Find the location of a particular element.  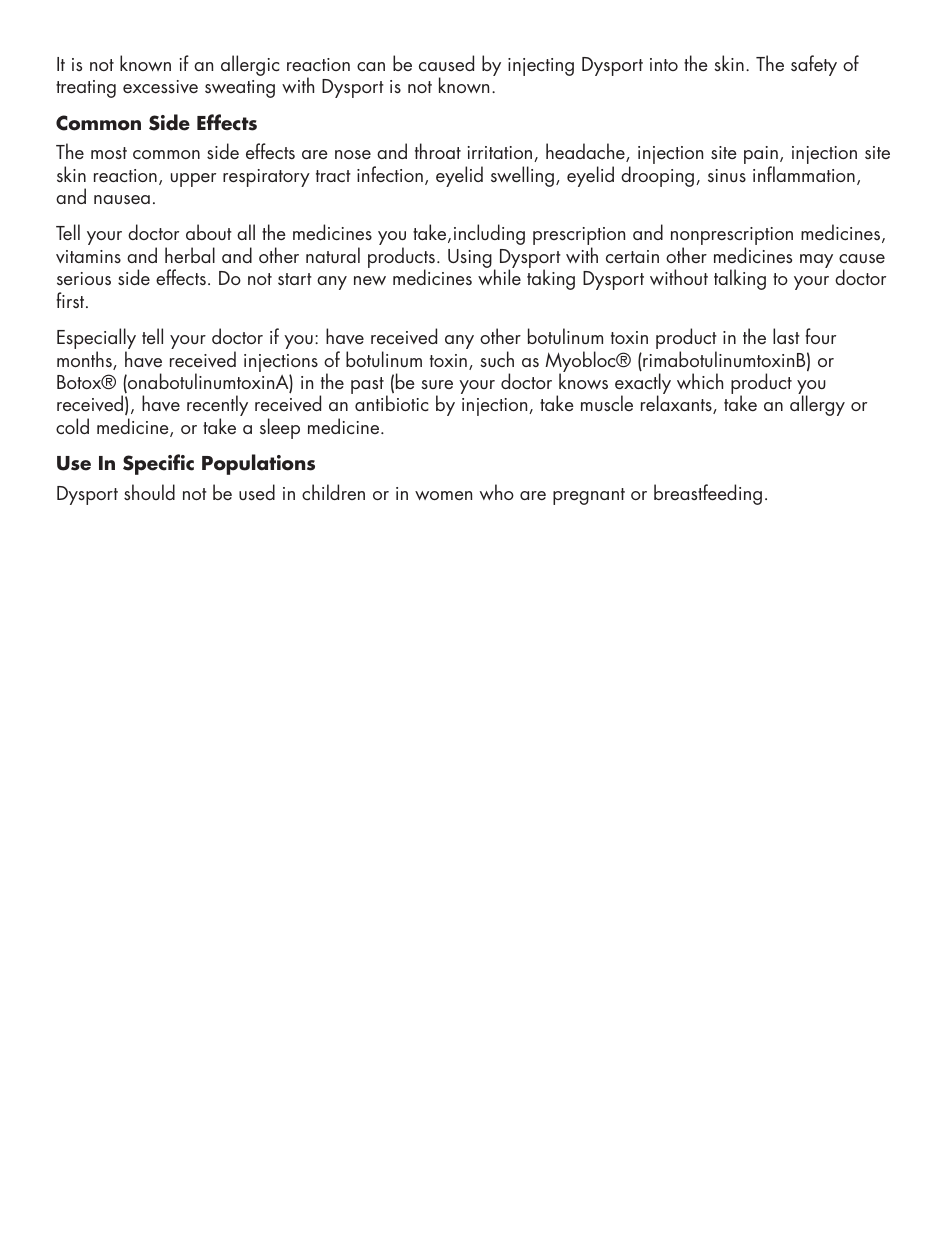

infection is located at coordinates (390, 174).
